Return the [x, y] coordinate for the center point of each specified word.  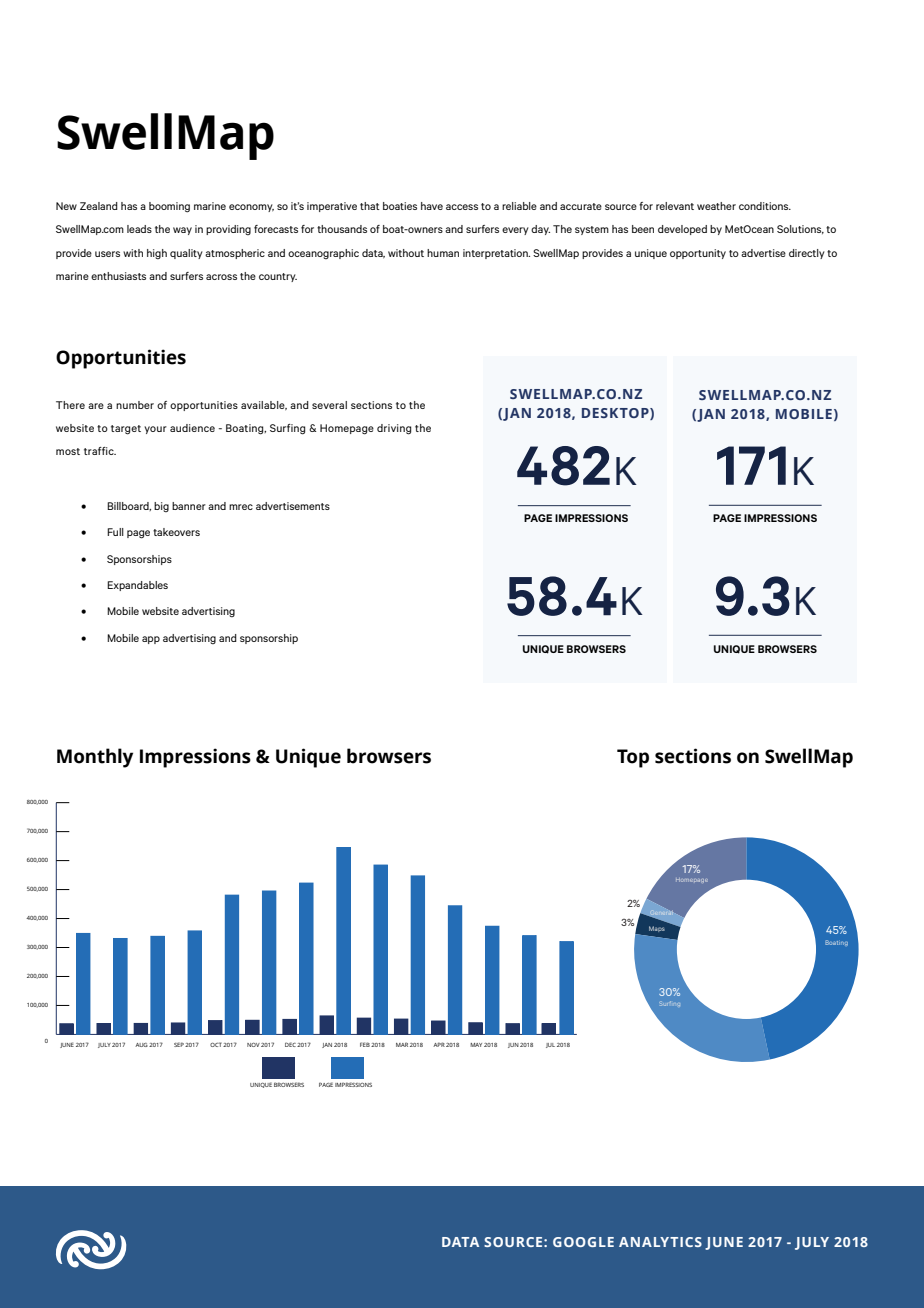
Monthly [95, 758]
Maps [657, 929]
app [151, 640]
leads [139, 229]
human [443, 253]
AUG [141, 1045]
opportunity [698, 254]
